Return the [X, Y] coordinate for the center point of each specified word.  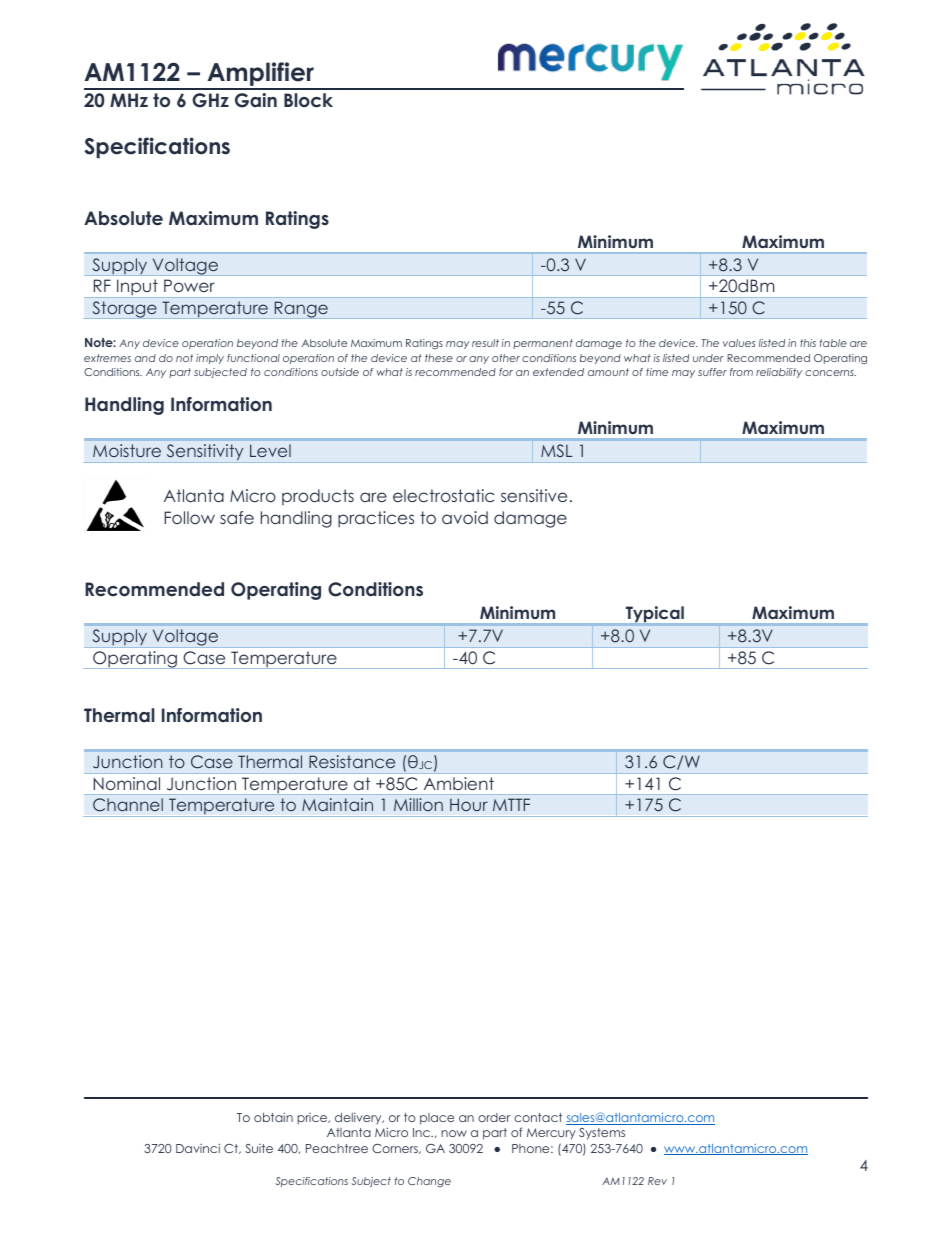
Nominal [127, 783]
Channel [128, 805]
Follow [189, 517]
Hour [469, 804]
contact [538, 1117]
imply [210, 359]
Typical [655, 615]
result [485, 343]
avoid [465, 517]
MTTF [511, 804]
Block [308, 100]
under [708, 358]
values [739, 343]
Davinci [198, 1148]
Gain [256, 100]
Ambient [459, 783]
